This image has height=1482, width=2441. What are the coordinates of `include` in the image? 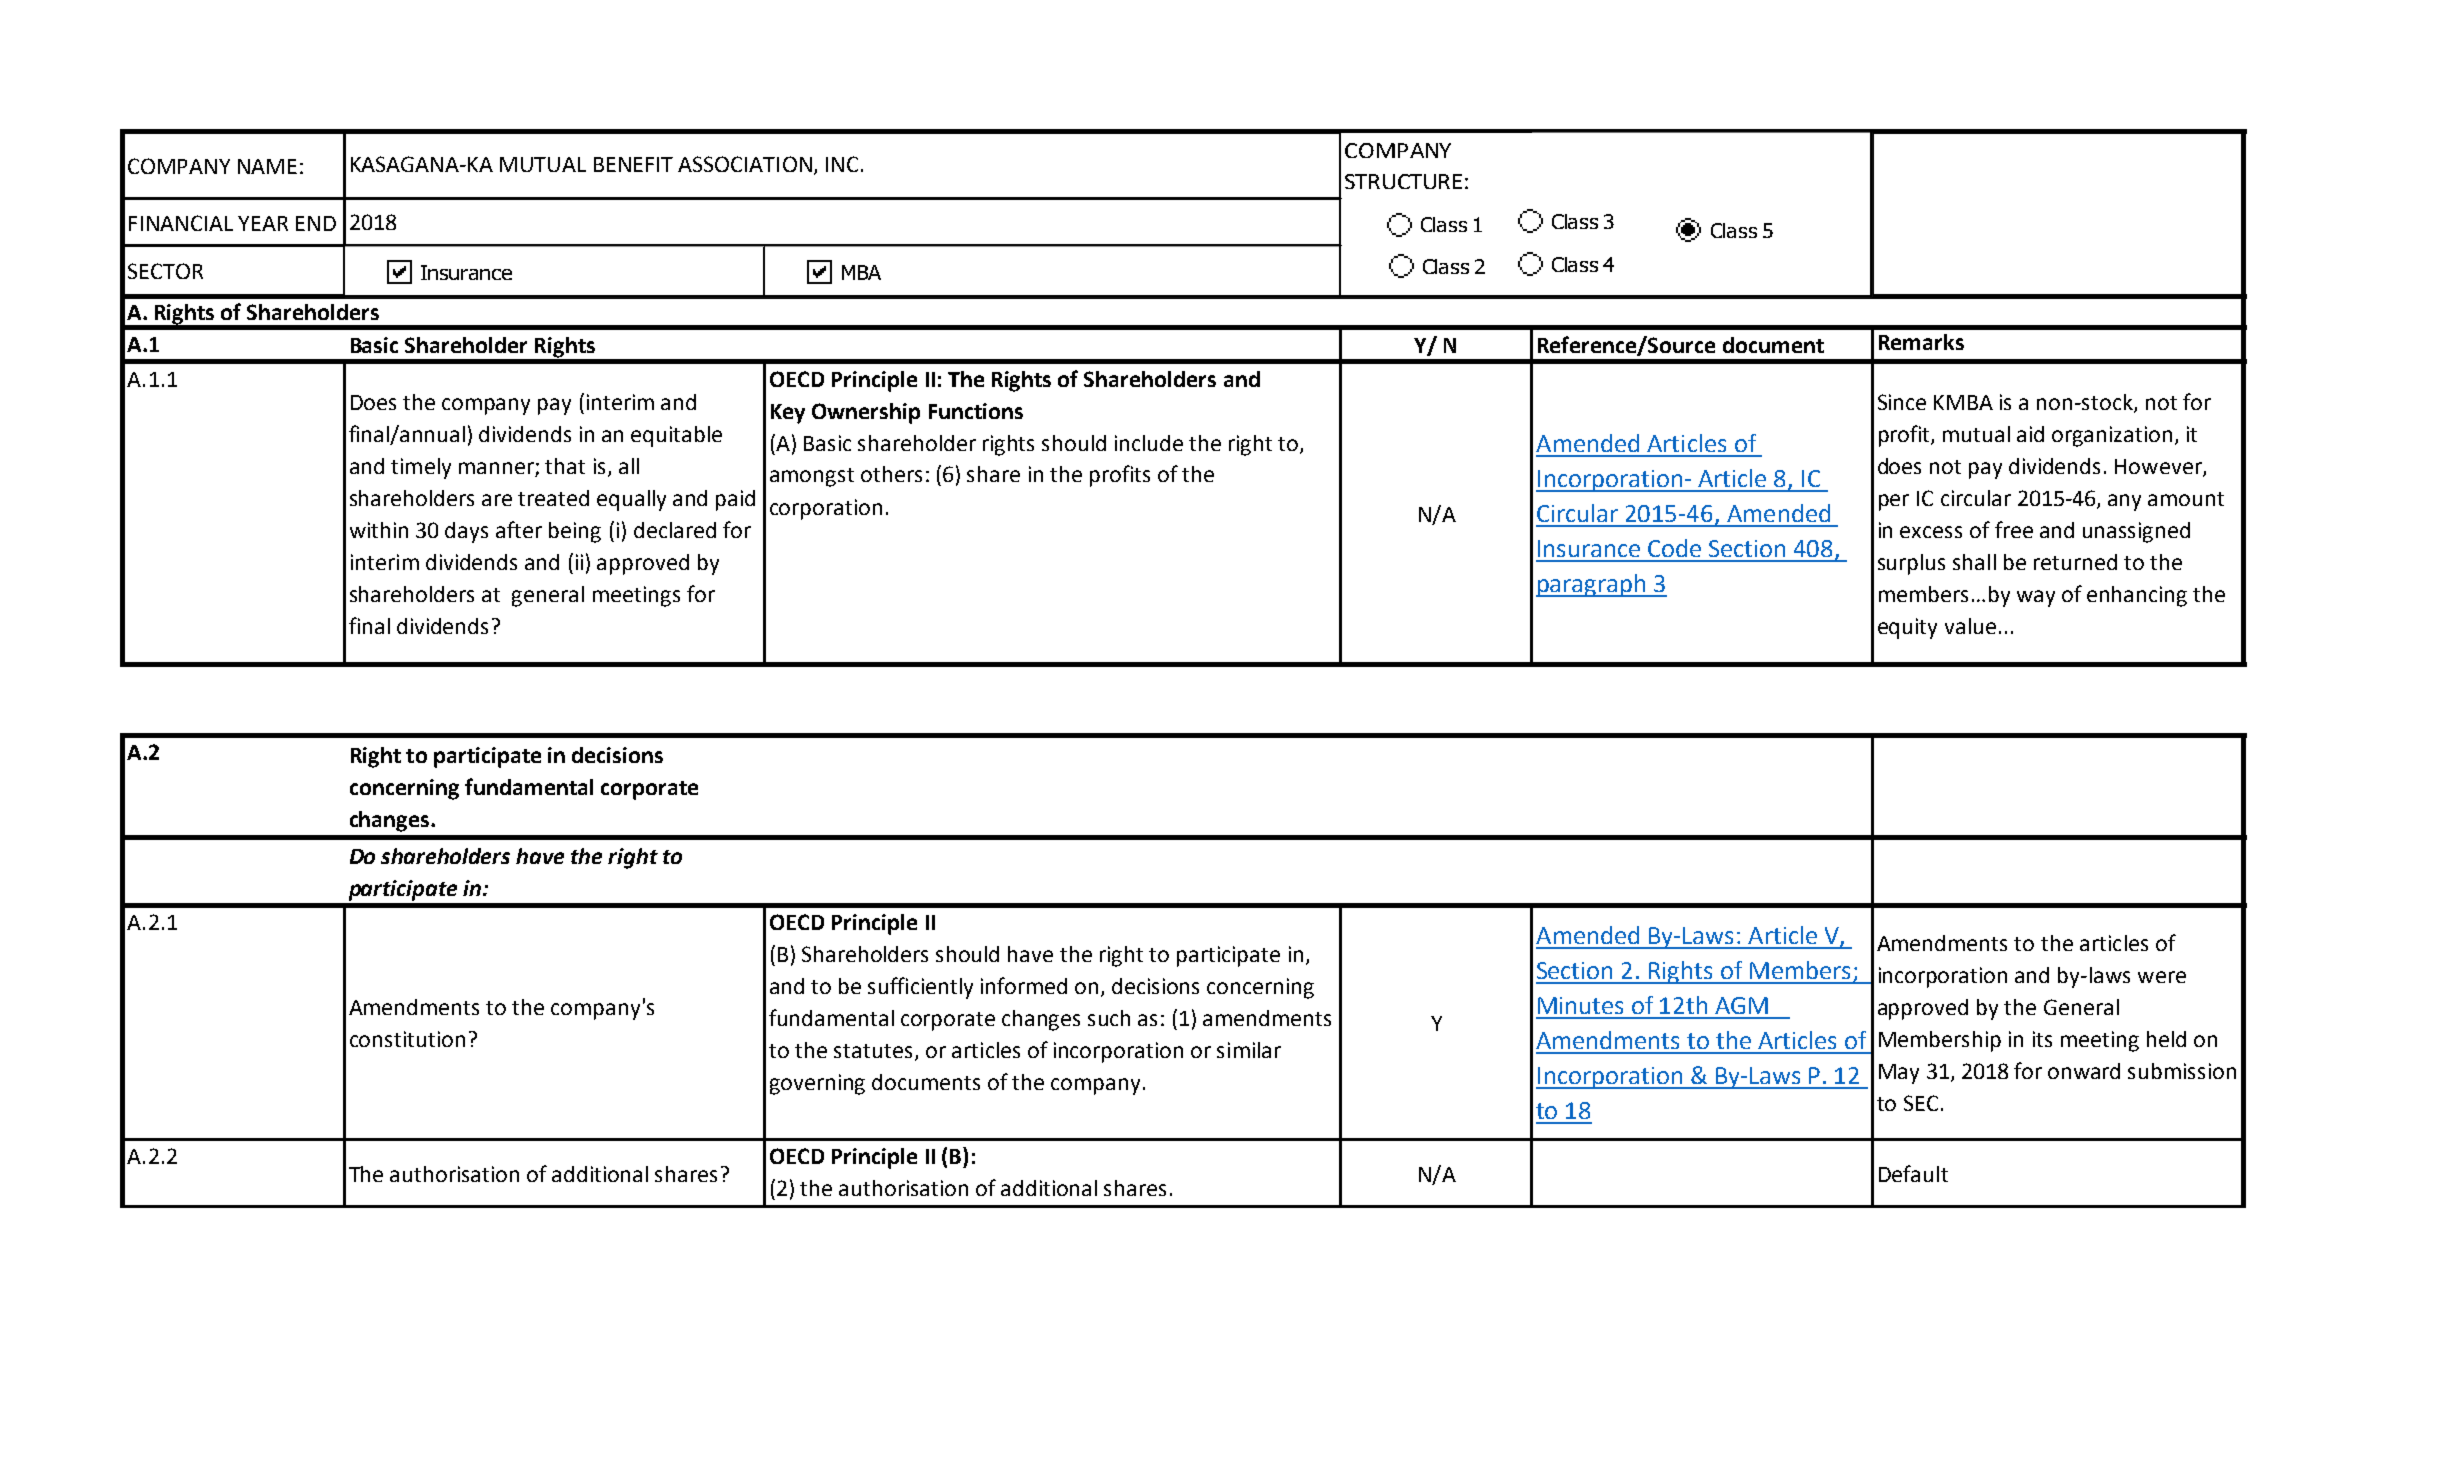 It's located at (1149, 443).
